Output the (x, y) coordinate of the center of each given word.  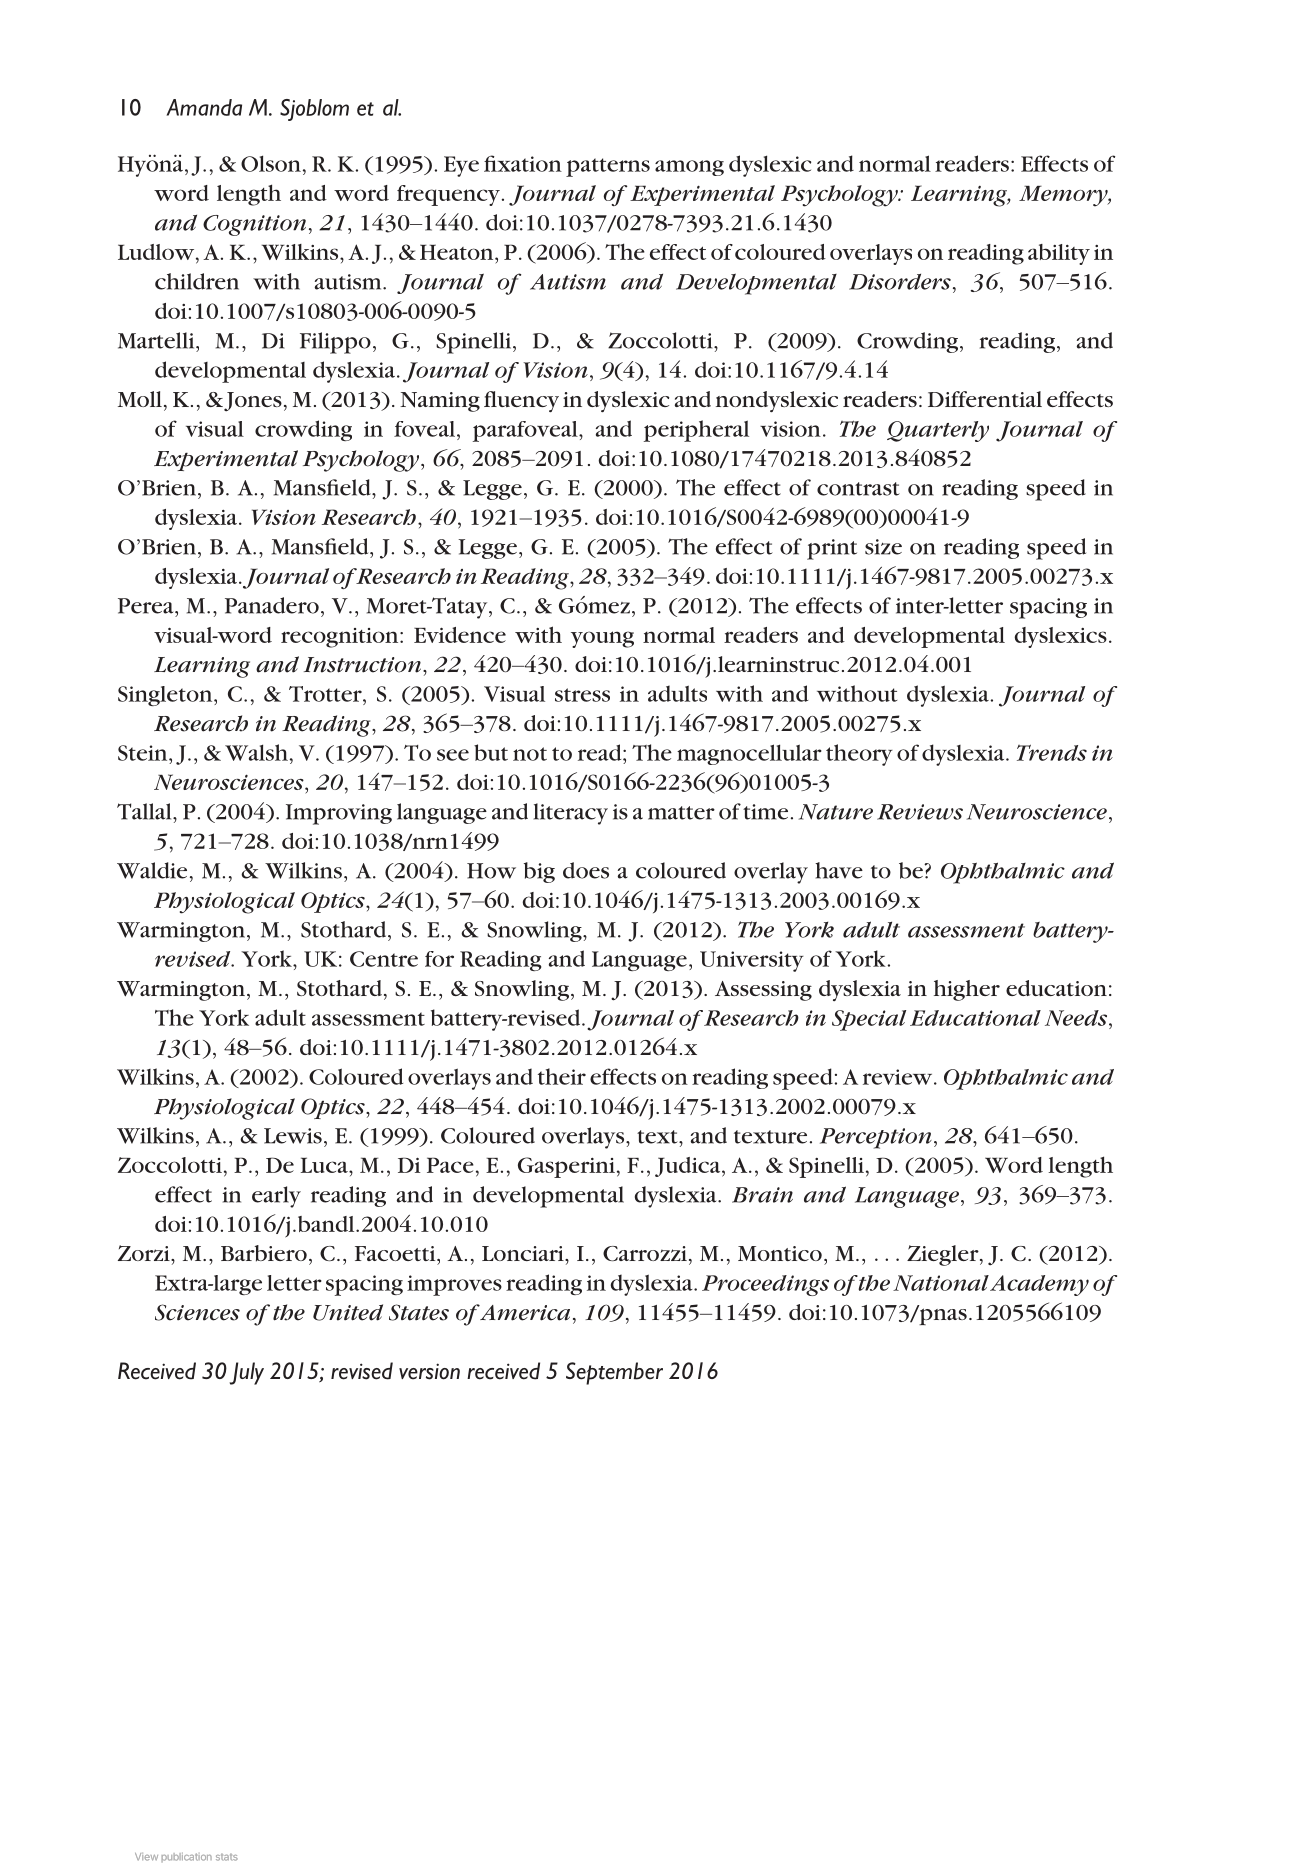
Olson (271, 163)
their (562, 1076)
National (941, 1283)
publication (186, 1857)
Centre (384, 959)
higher (967, 990)
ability (1059, 254)
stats (227, 1857)
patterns (608, 167)
